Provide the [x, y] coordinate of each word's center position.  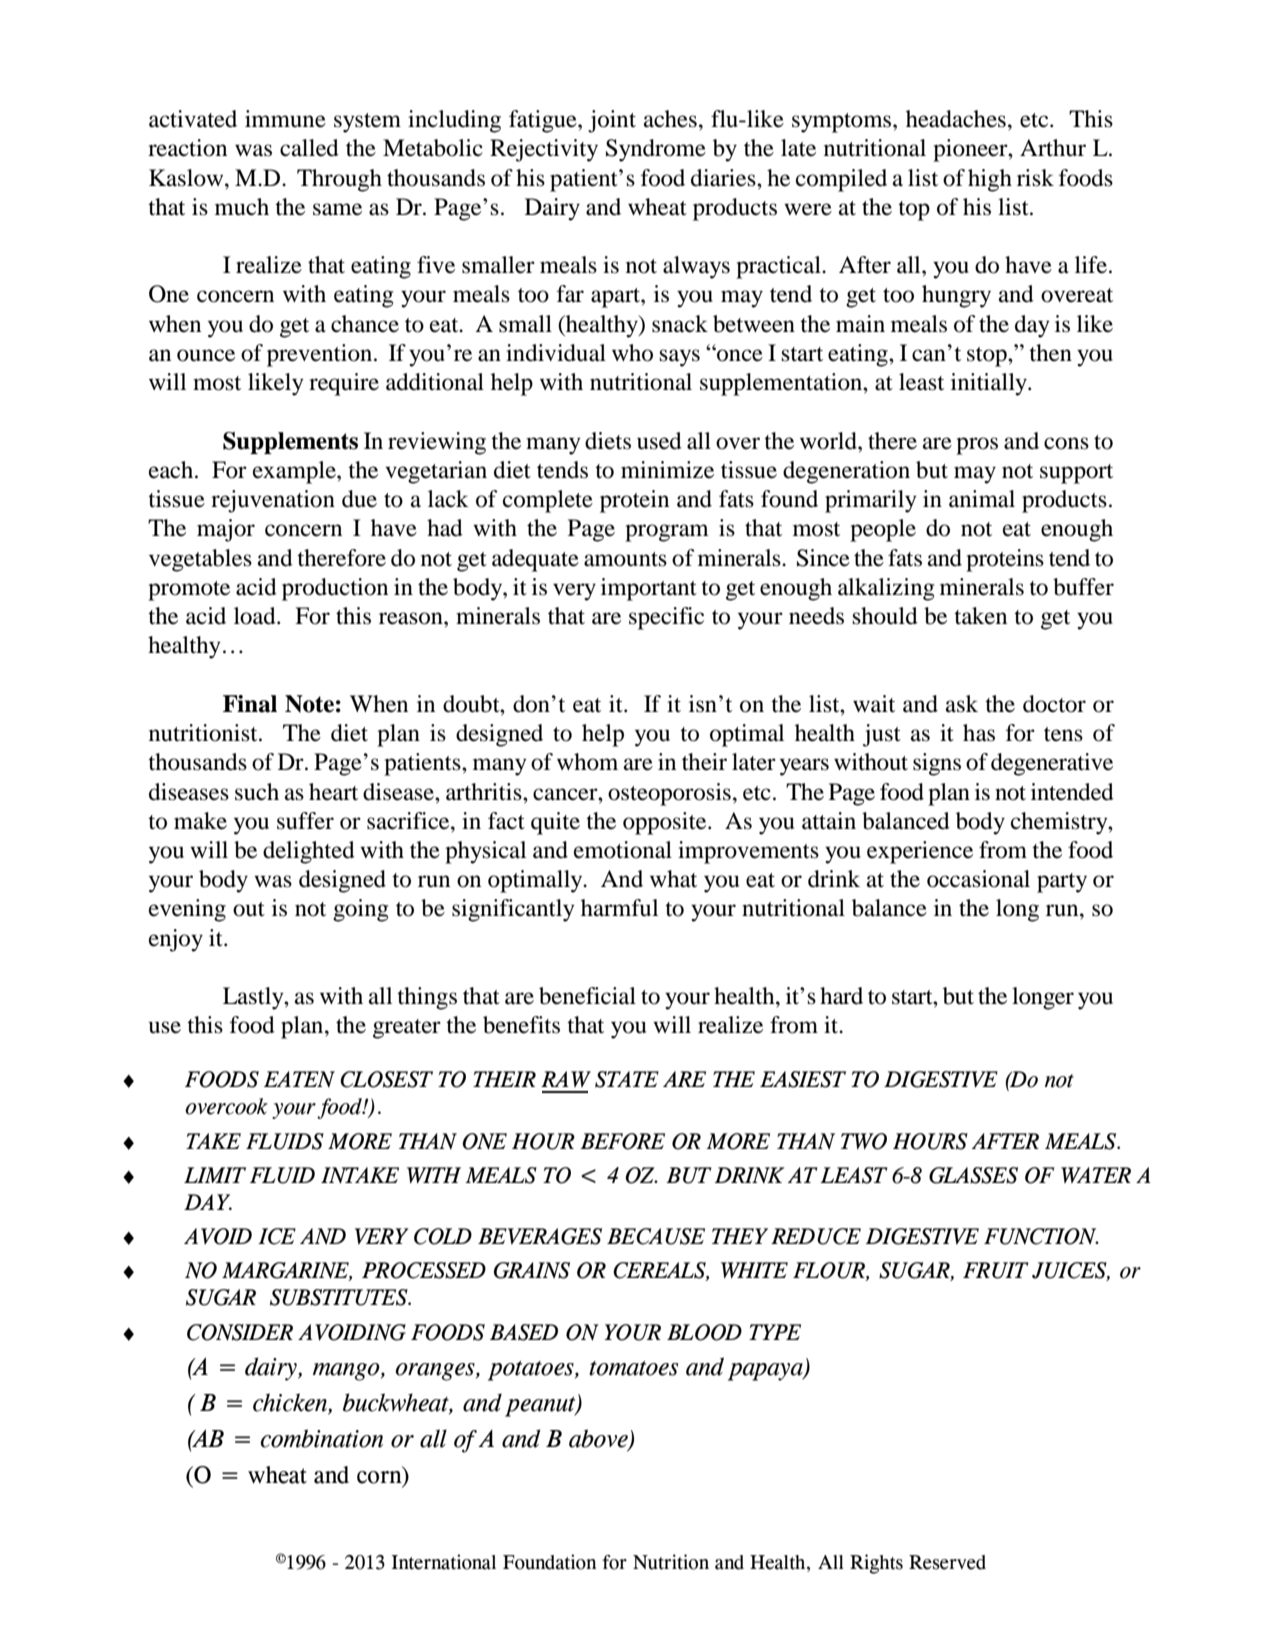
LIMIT [215, 1175]
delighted [309, 852]
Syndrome [656, 150]
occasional [978, 879]
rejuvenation [273, 501]
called [309, 148]
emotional [623, 850]
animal [982, 499]
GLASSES [973, 1175]
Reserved [947, 1562]
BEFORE [622, 1141]
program [667, 533]
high [990, 180]
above [599, 1439]
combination [322, 1438]
